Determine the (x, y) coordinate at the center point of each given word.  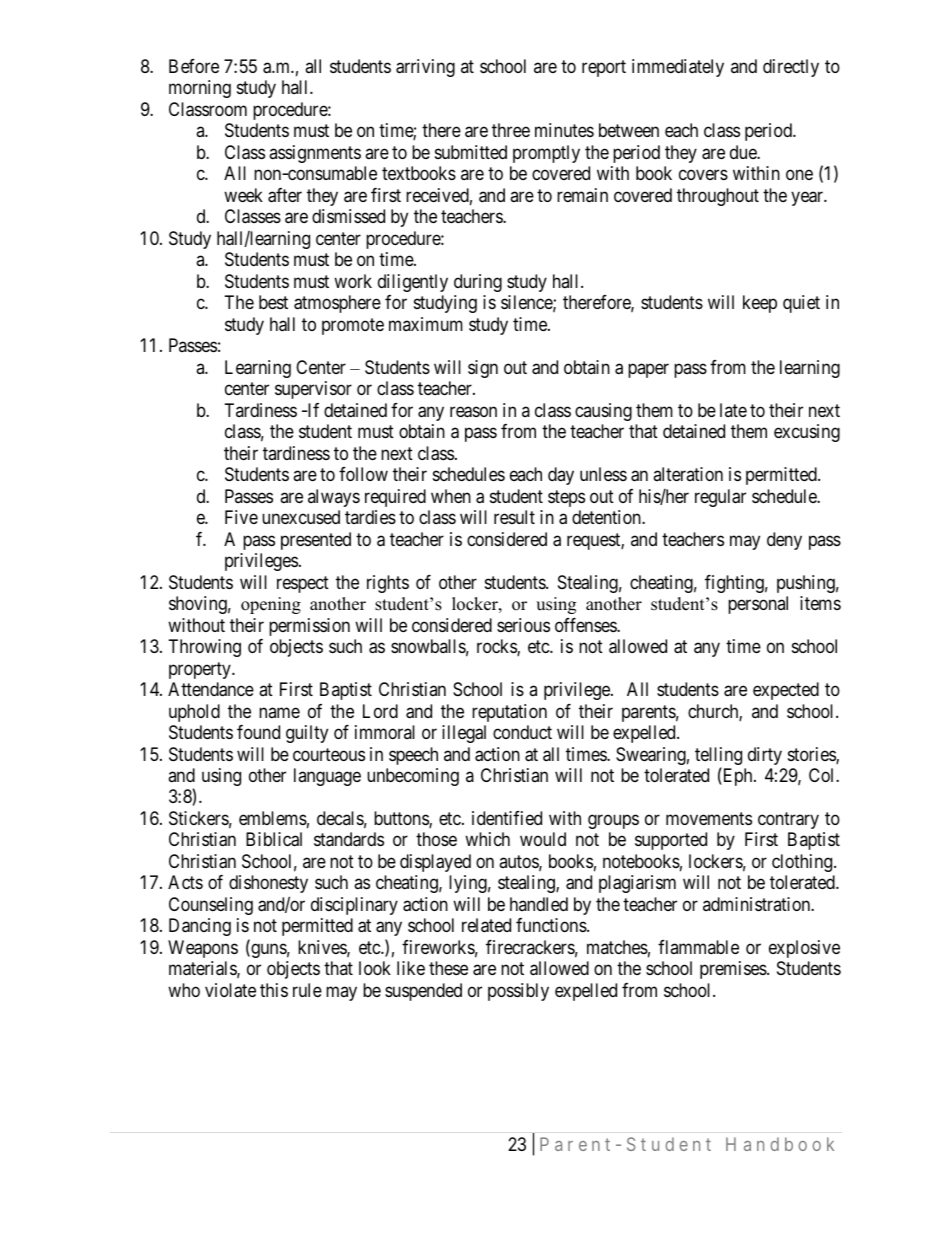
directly (791, 68)
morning (200, 89)
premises (734, 970)
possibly (518, 992)
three (511, 130)
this (274, 990)
